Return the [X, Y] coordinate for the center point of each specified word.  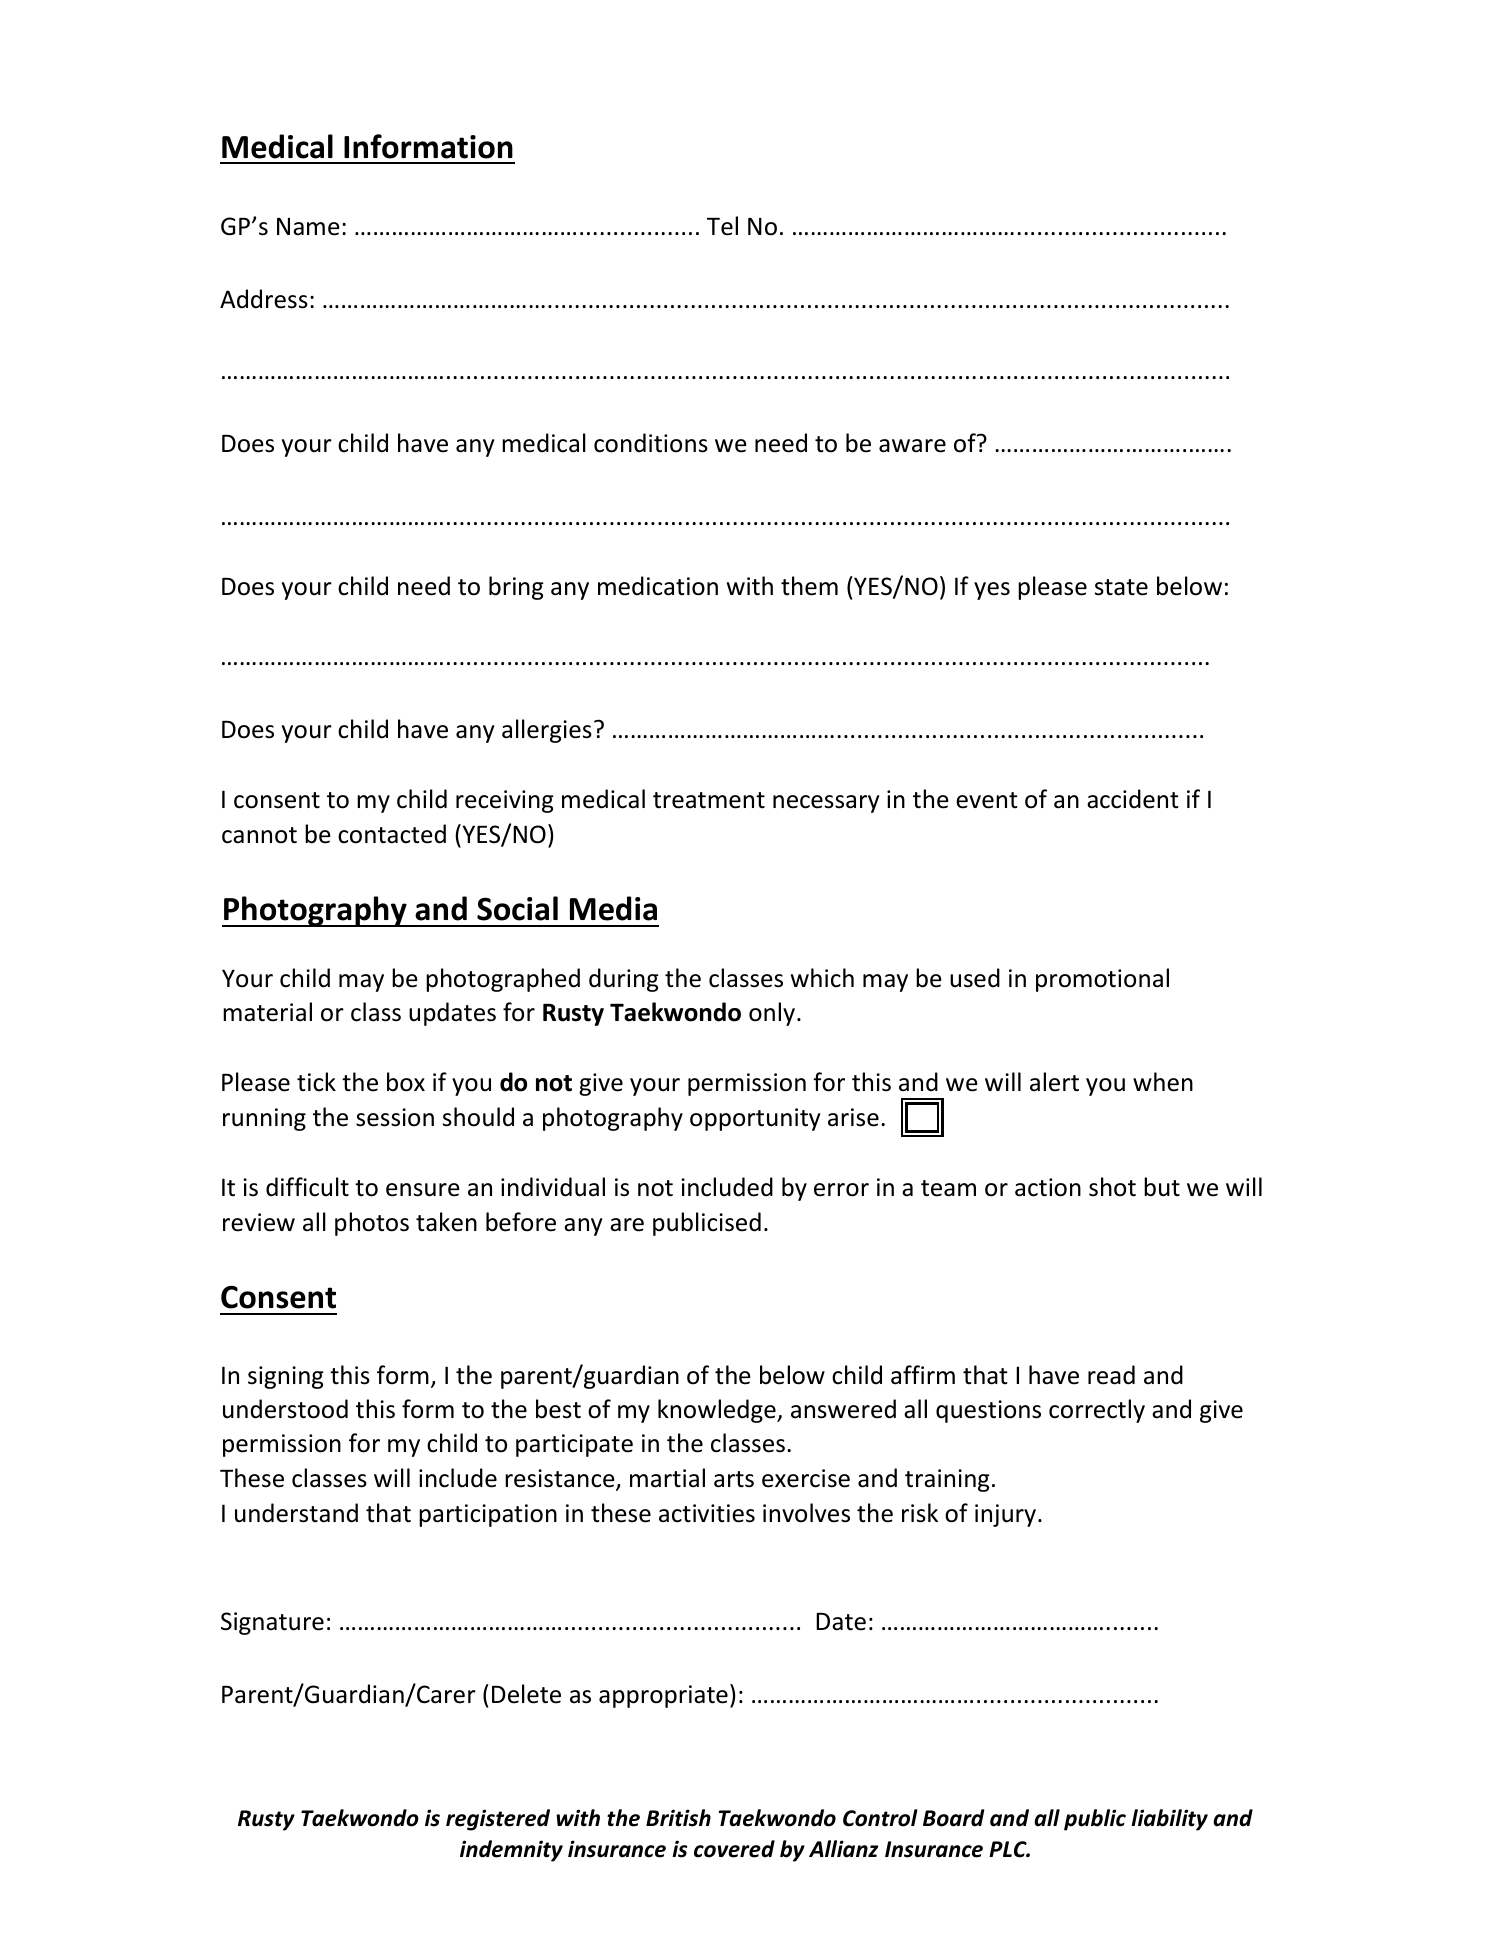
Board [953, 1818]
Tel [722, 226]
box [406, 1082]
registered [498, 1820]
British [678, 1818]
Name [308, 227]
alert [1054, 1082]
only [773, 1014]
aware [912, 446]
